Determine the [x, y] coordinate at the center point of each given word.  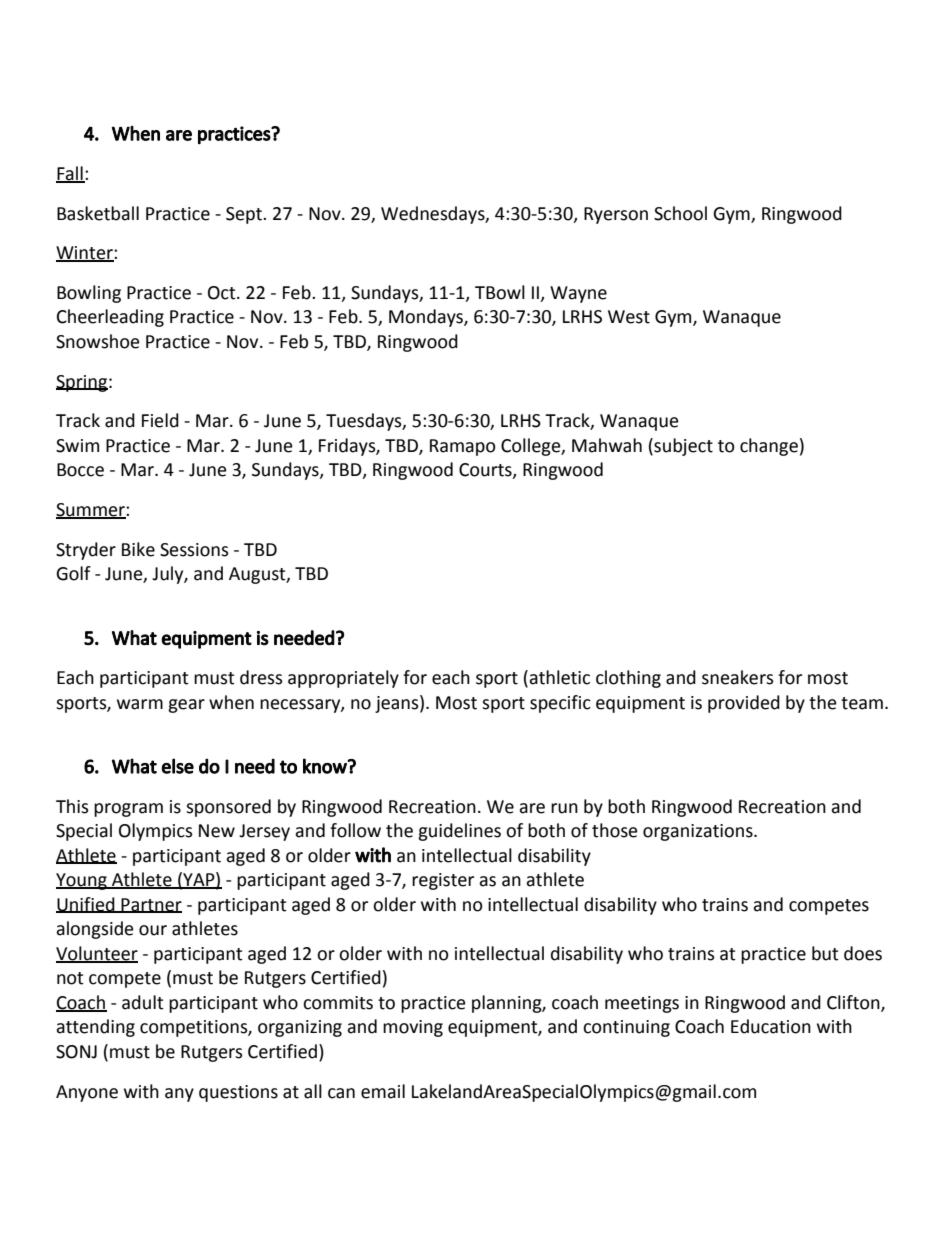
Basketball [98, 213]
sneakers [738, 677]
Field [160, 420]
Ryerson [616, 215]
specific [560, 704]
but [825, 953]
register [443, 881]
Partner [151, 905]
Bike [138, 549]
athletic [559, 677]
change [769, 447]
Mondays [427, 318]
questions [238, 1093]
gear [186, 706]
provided [744, 704]
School [680, 213]
